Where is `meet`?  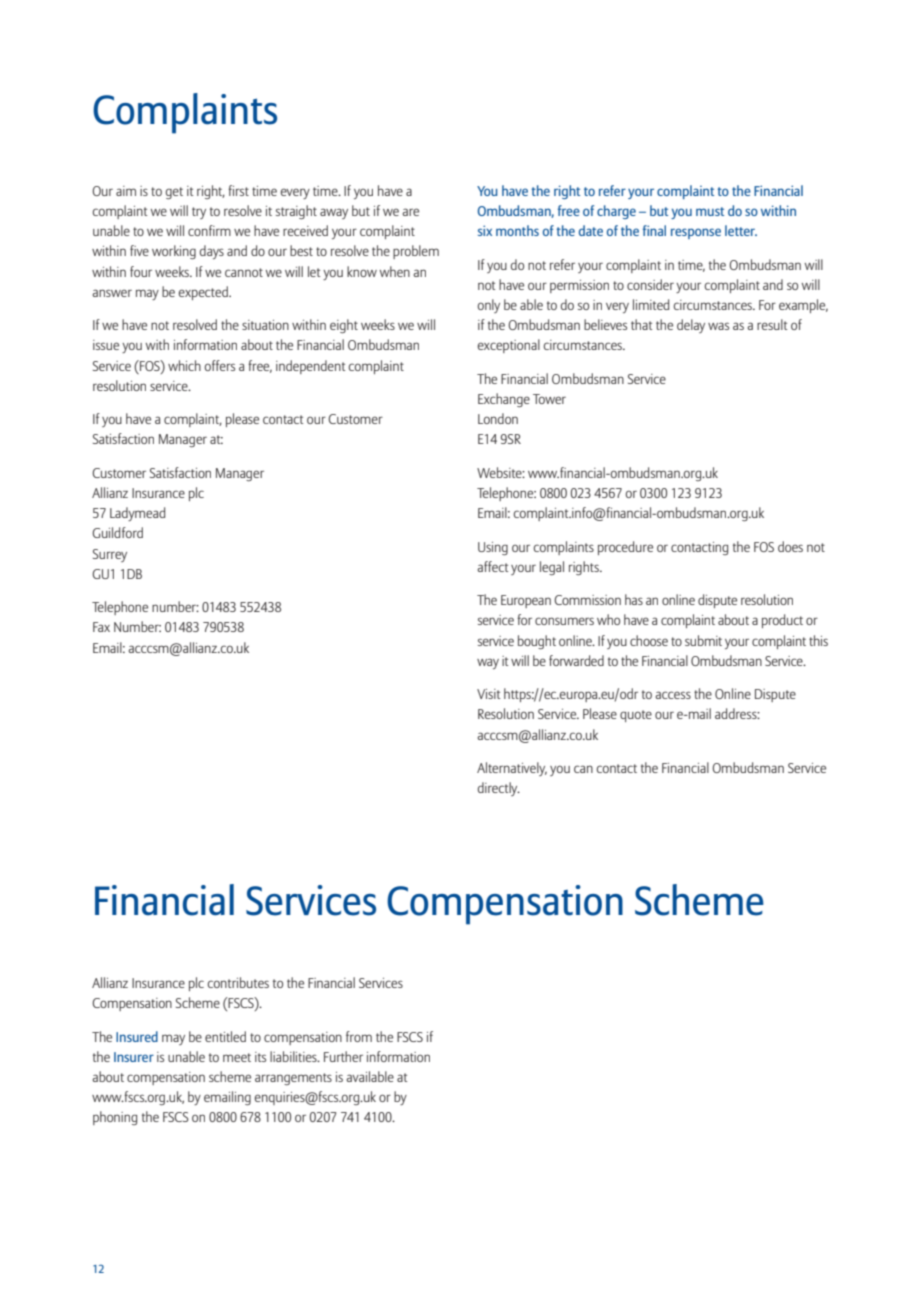 meet is located at coordinates (237, 1057).
